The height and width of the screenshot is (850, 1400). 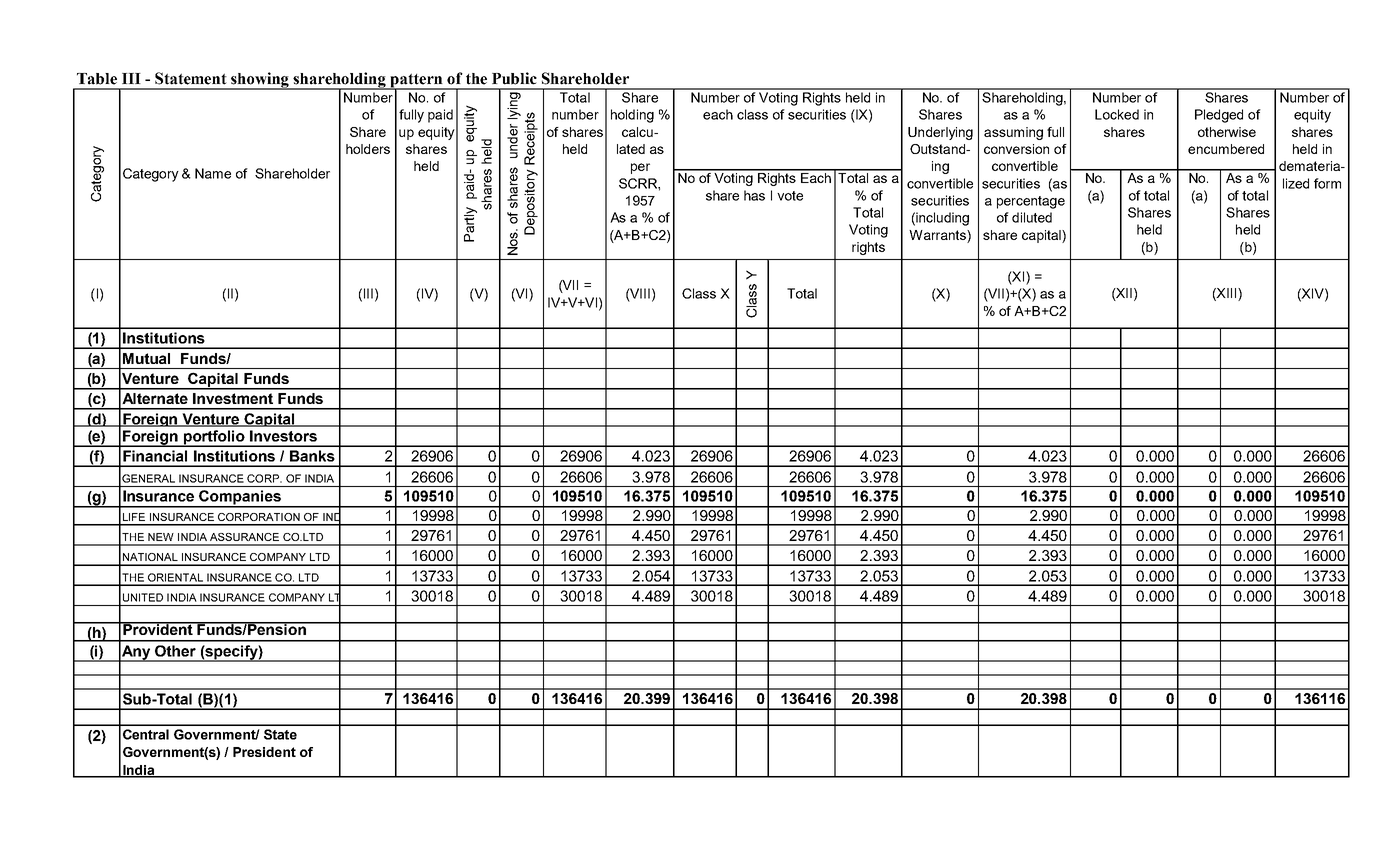 I want to click on portfolio, so click(x=214, y=438).
